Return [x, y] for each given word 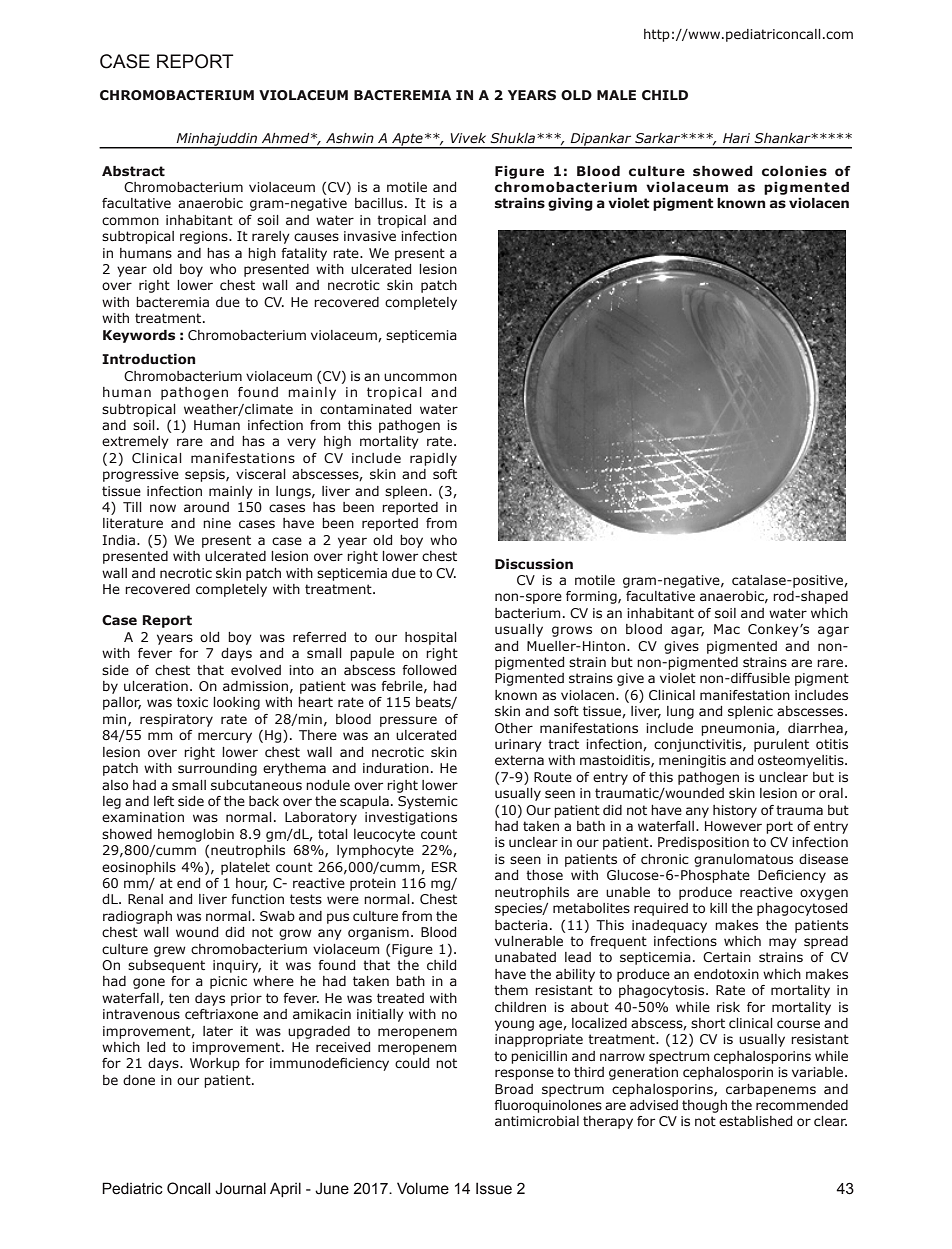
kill [718, 908]
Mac [727, 629]
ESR [444, 867]
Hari [736, 138]
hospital [431, 638]
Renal [145, 899]
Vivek [468, 138]
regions [205, 237]
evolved [256, 670]
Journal [240, 1188]
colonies [794, 171]
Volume [423, 1188]
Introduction [148, 359]
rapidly [433, 459]
